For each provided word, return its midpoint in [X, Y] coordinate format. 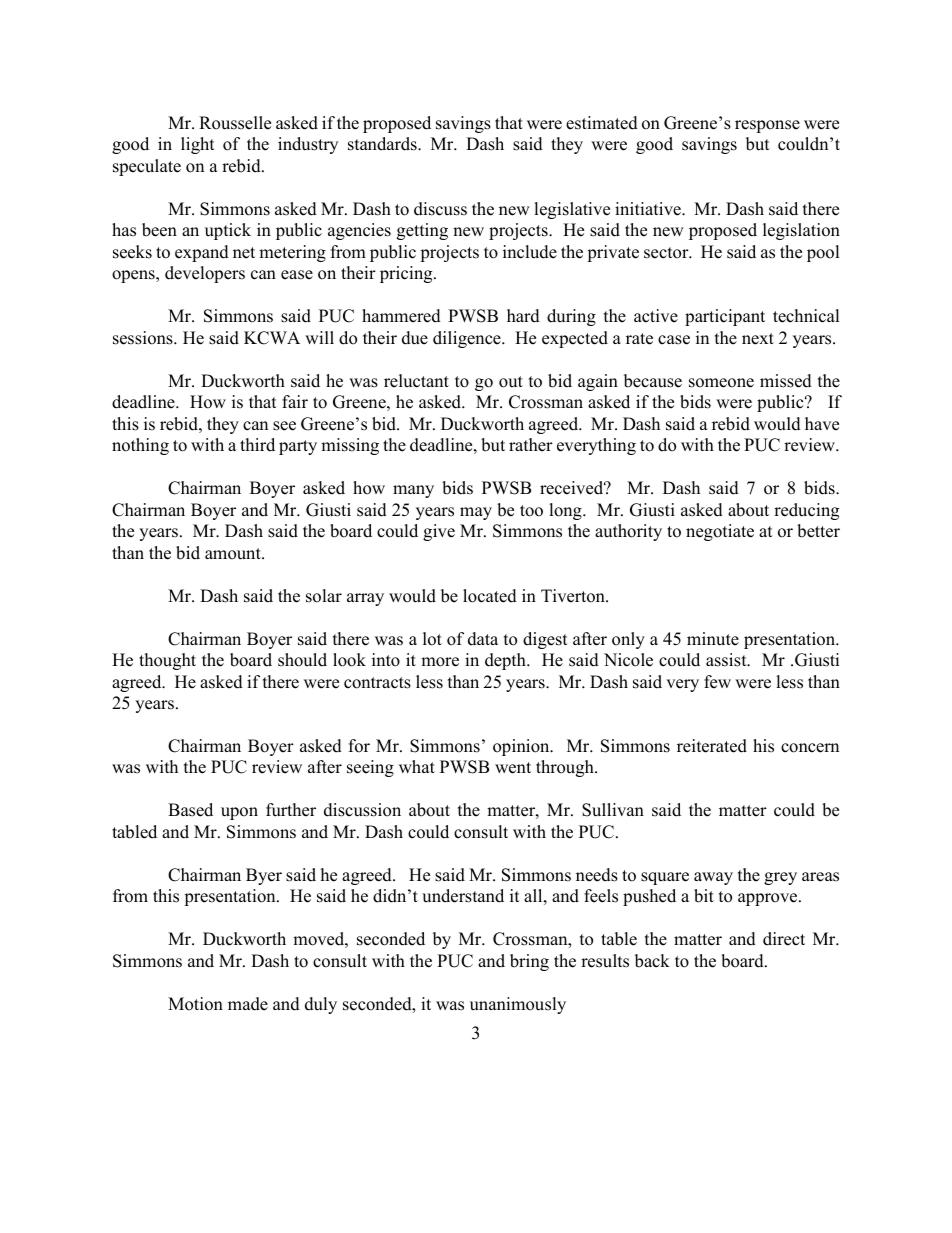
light [198, 145]
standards [383, 144]
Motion [195, 1004]
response [767, 126]
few [717, 682]
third [257, 445]
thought [167, 661]
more [440, 662]
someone [721, 383]
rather [531, 445]
